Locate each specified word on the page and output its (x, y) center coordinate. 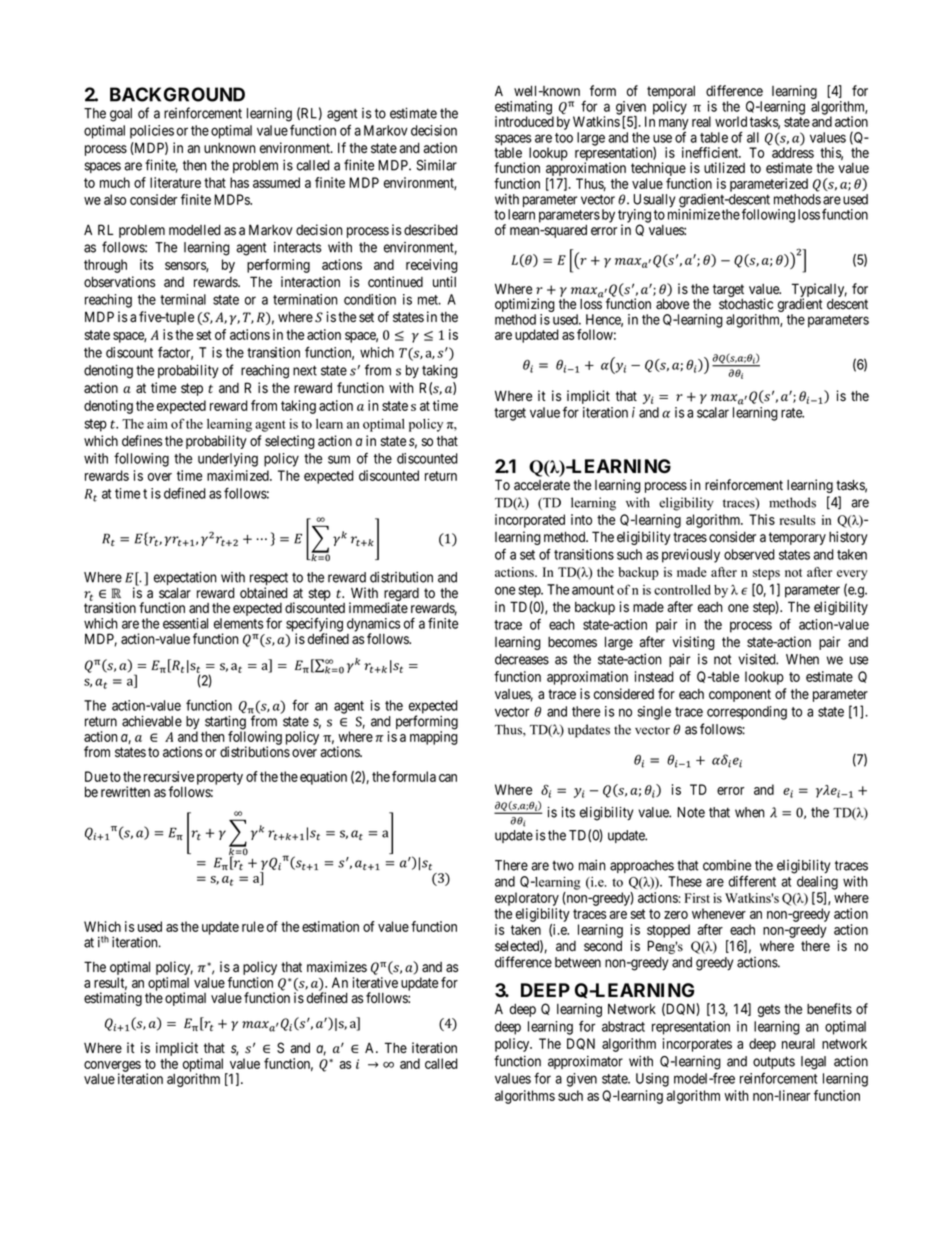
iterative (375, 982)
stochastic (746, 304)
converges (112, 1067)
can (448, 778)
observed (749, 554)
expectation (185, 579)
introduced (524, 121)
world (731, 121)
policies (152, 132)
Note (691, 812)
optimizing (525, 306)
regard (401, 596)
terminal (183, 299)
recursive (169, 776)
